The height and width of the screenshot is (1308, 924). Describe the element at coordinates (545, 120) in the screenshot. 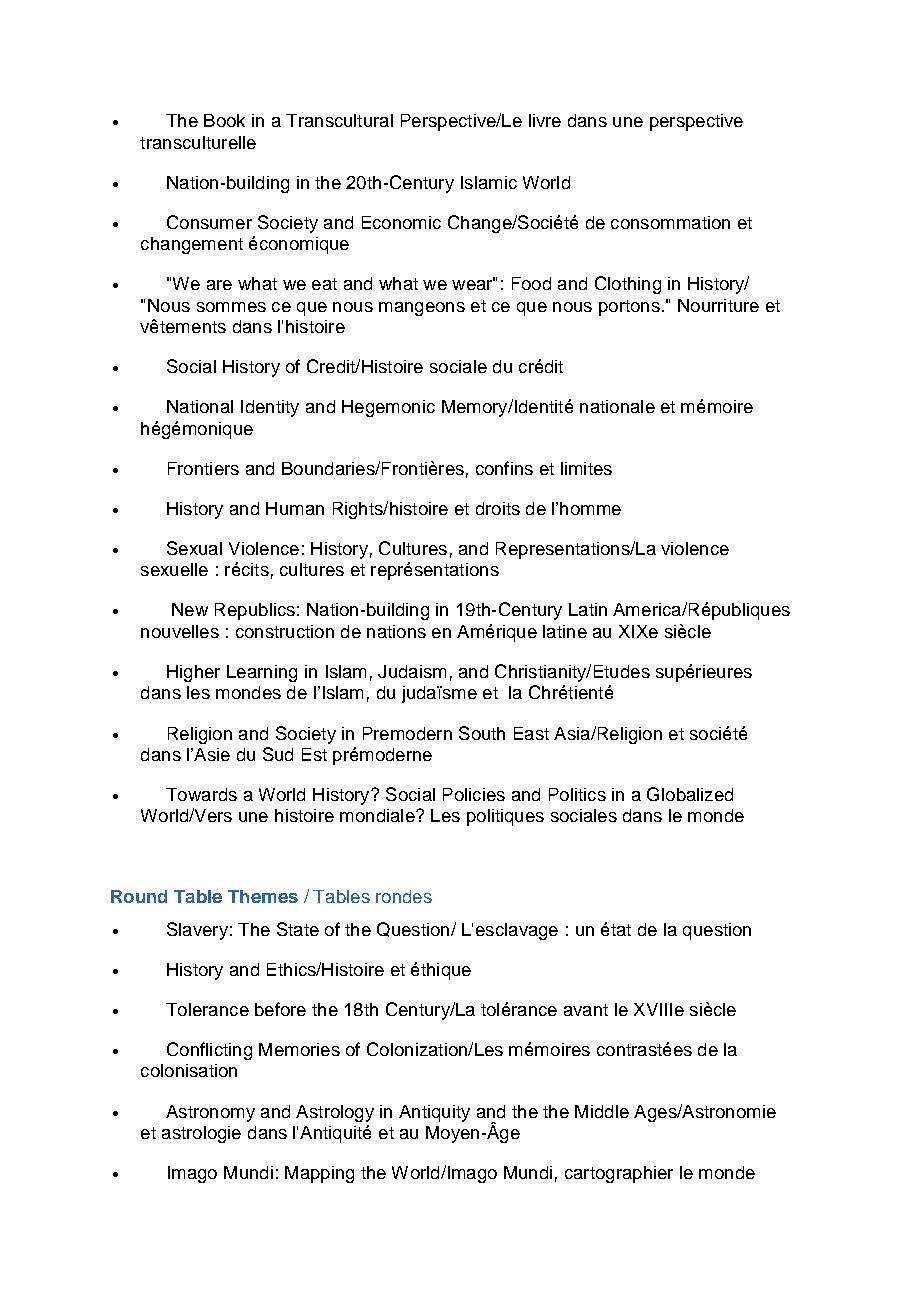

I see `livre` at that location.
